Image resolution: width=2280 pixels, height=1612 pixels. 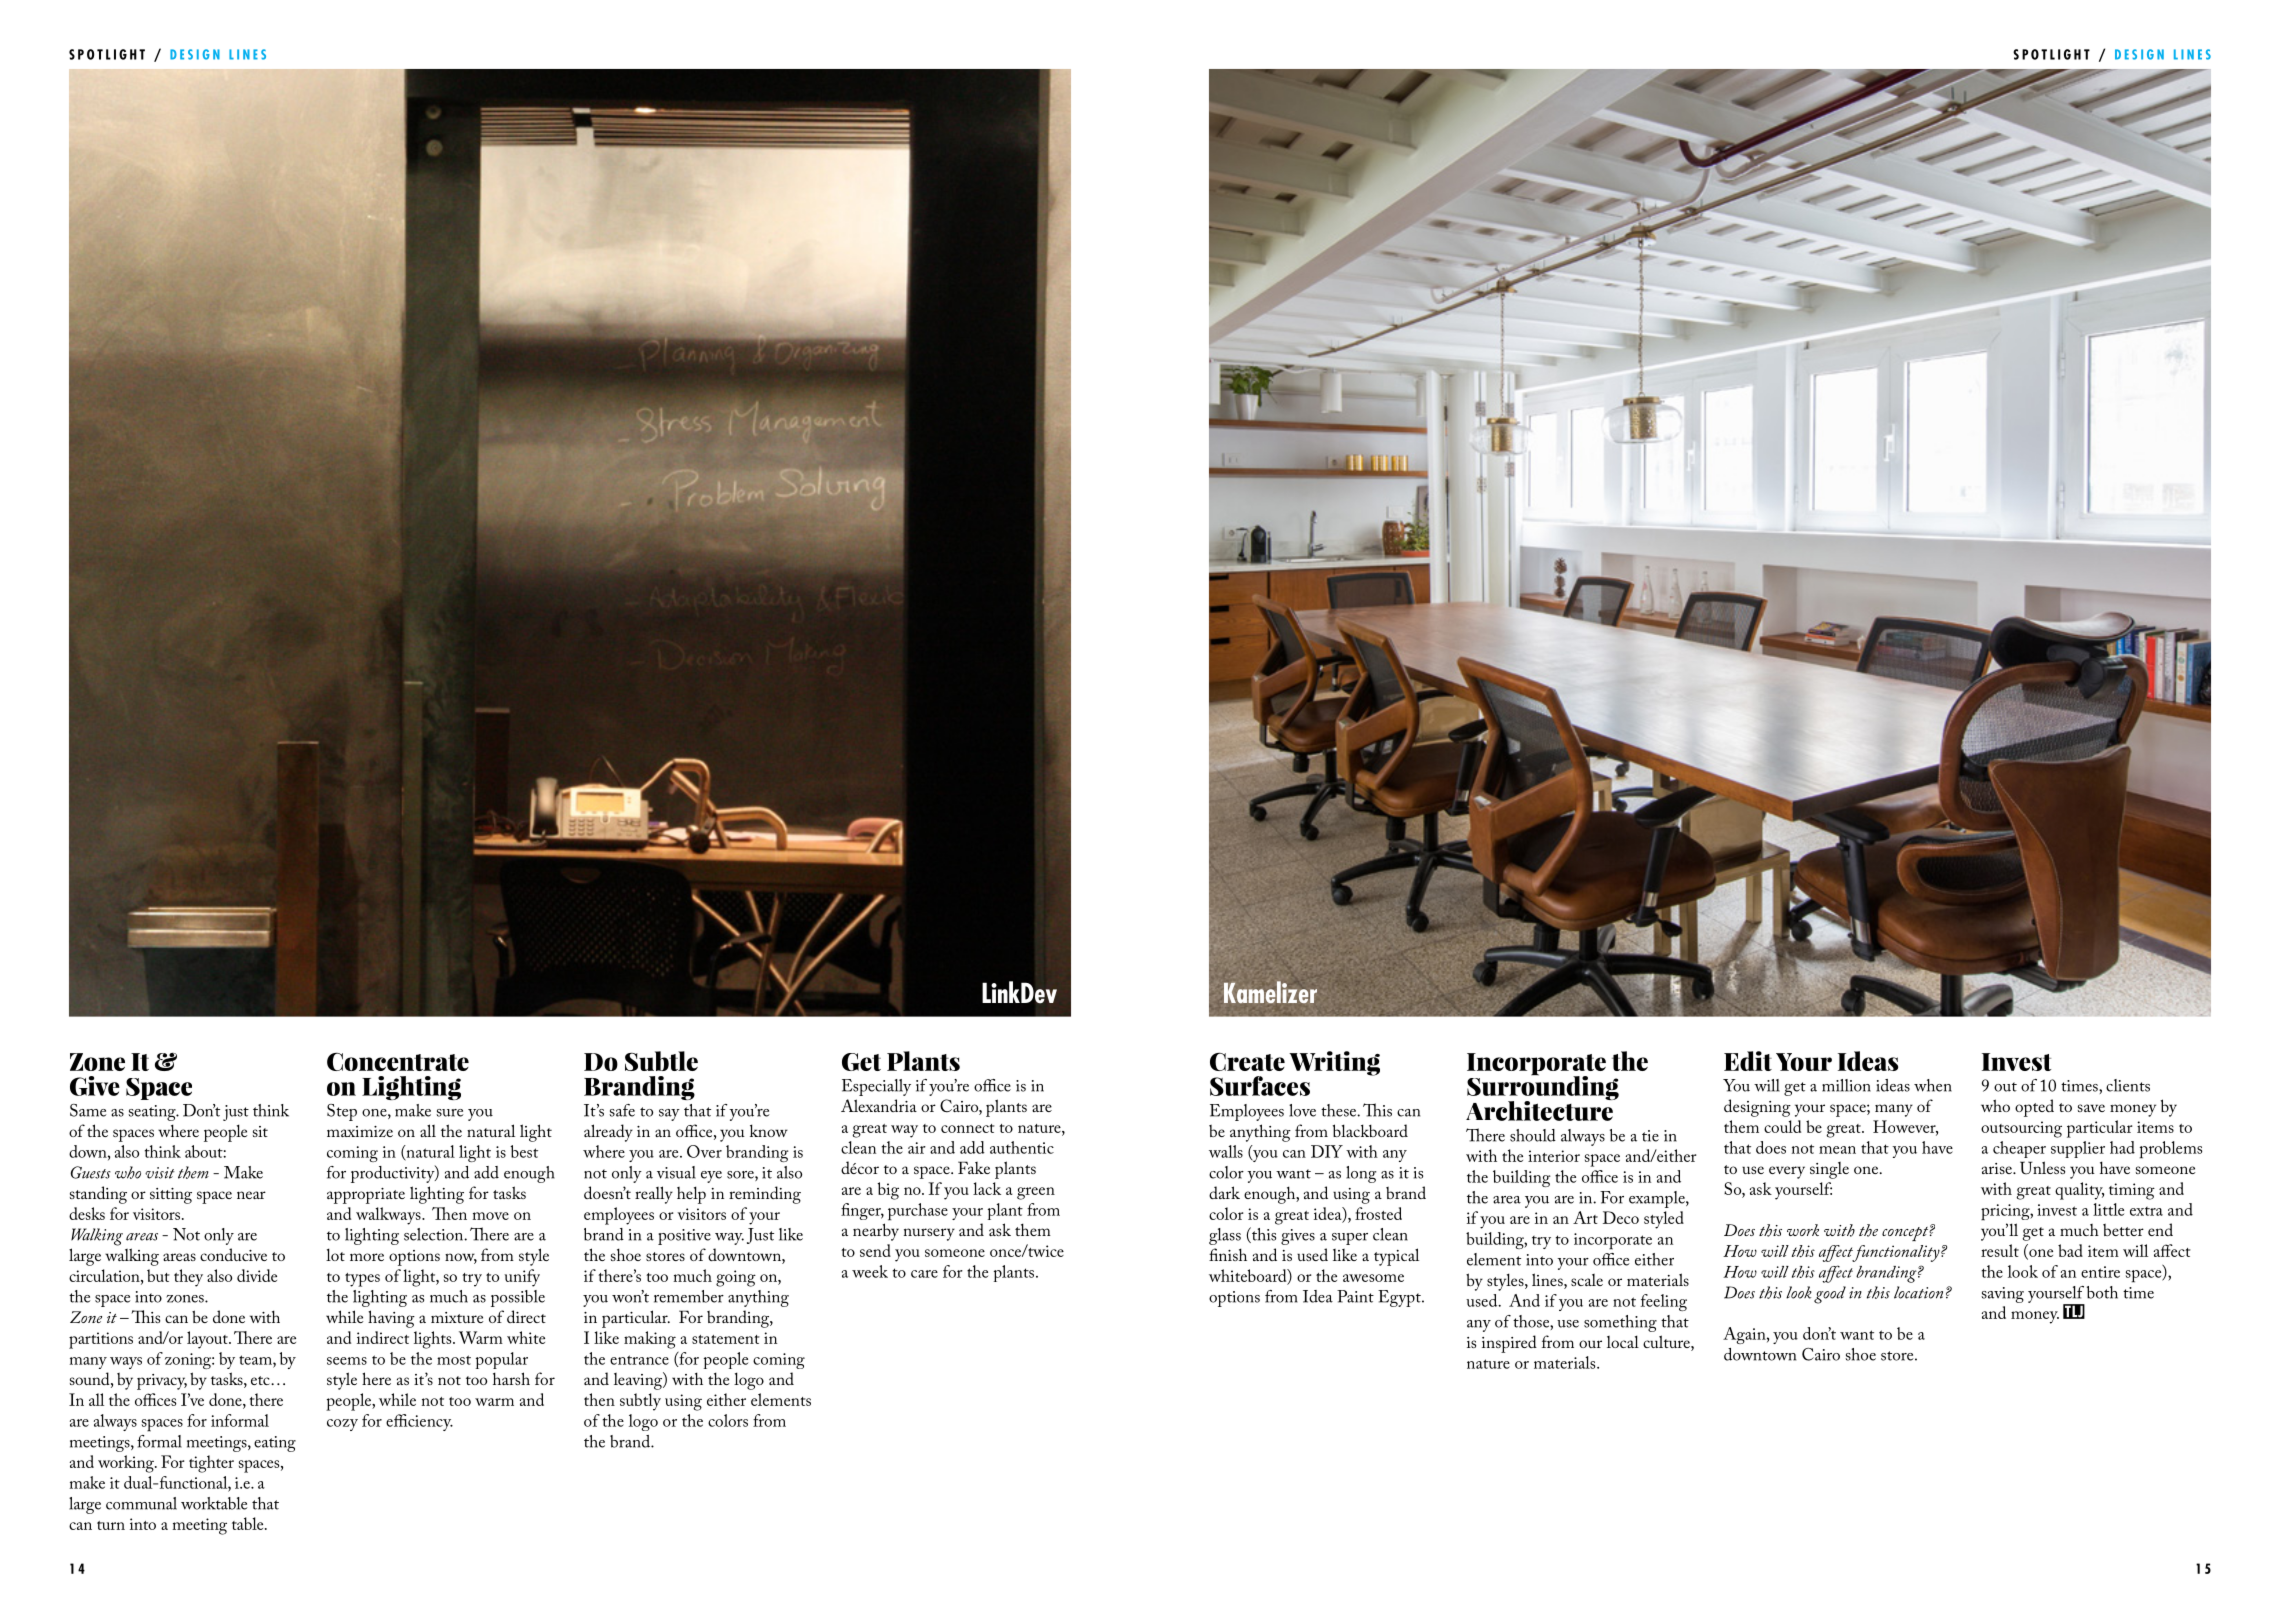 What do you see at coordinates (1260, 1086) in the page?
I see `Surfaces` at bounding box center [1260, 1086].
